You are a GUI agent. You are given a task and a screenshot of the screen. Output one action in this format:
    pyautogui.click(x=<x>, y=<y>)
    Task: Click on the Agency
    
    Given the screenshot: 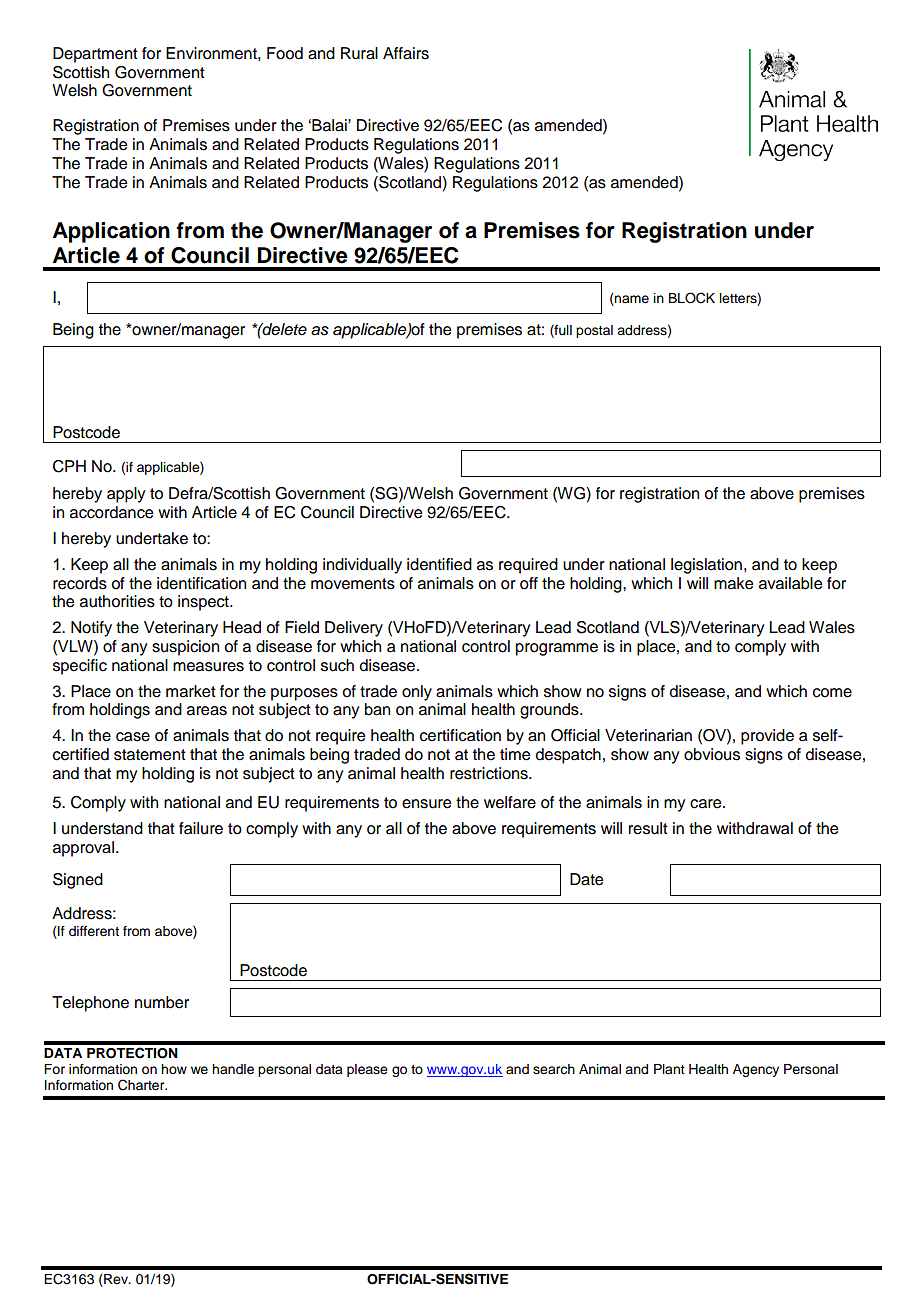 What is the action you would take?
    pyautogui.click(x=756, y=1070)
